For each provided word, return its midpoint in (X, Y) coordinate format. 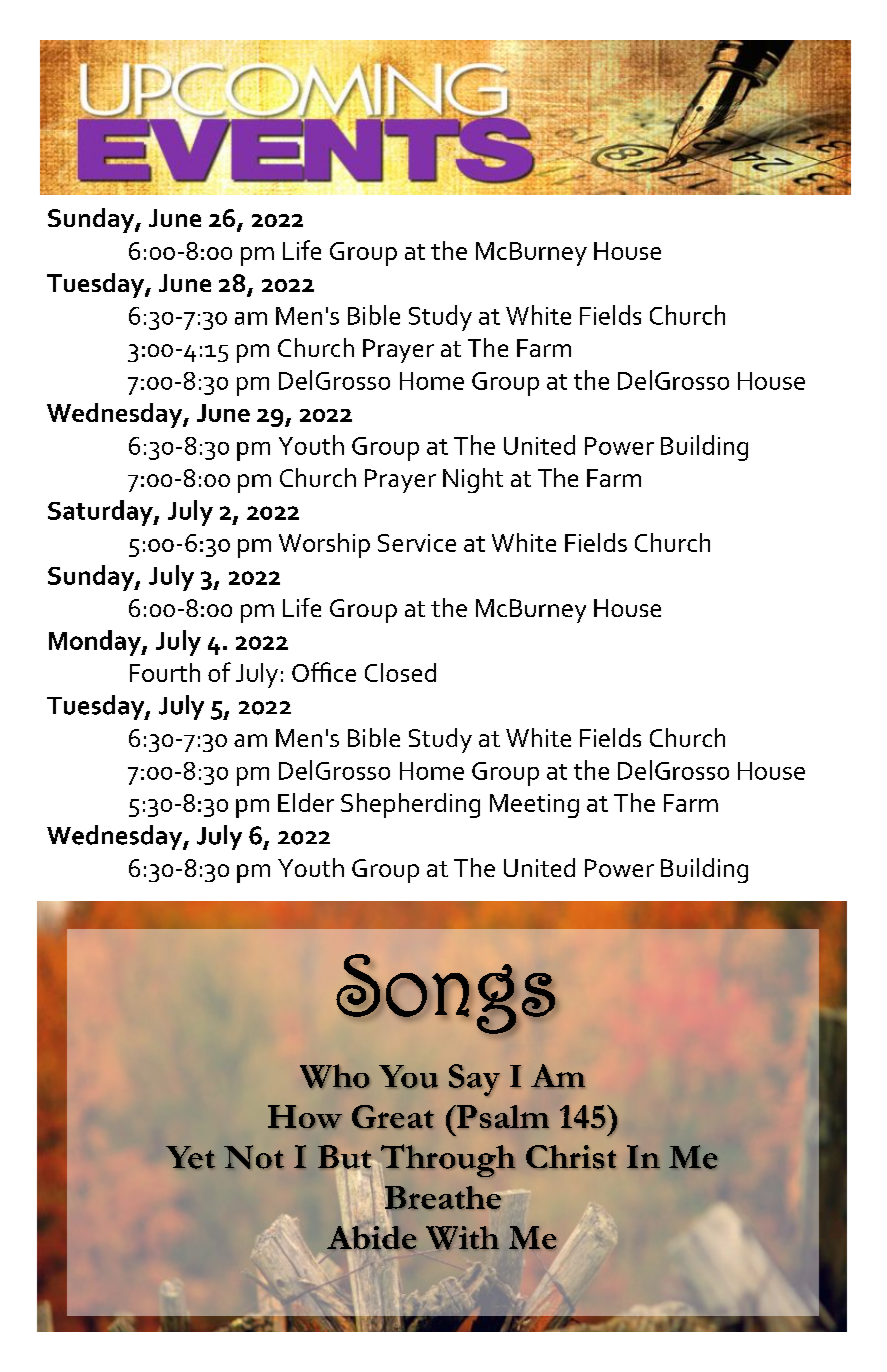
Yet (190, 1157)
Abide (371, 1236)
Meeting (534, 806)
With (462, 1238)
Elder (306, 802)
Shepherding (410, 805)
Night (473, 480)
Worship (324, 545)
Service (417, 543)
